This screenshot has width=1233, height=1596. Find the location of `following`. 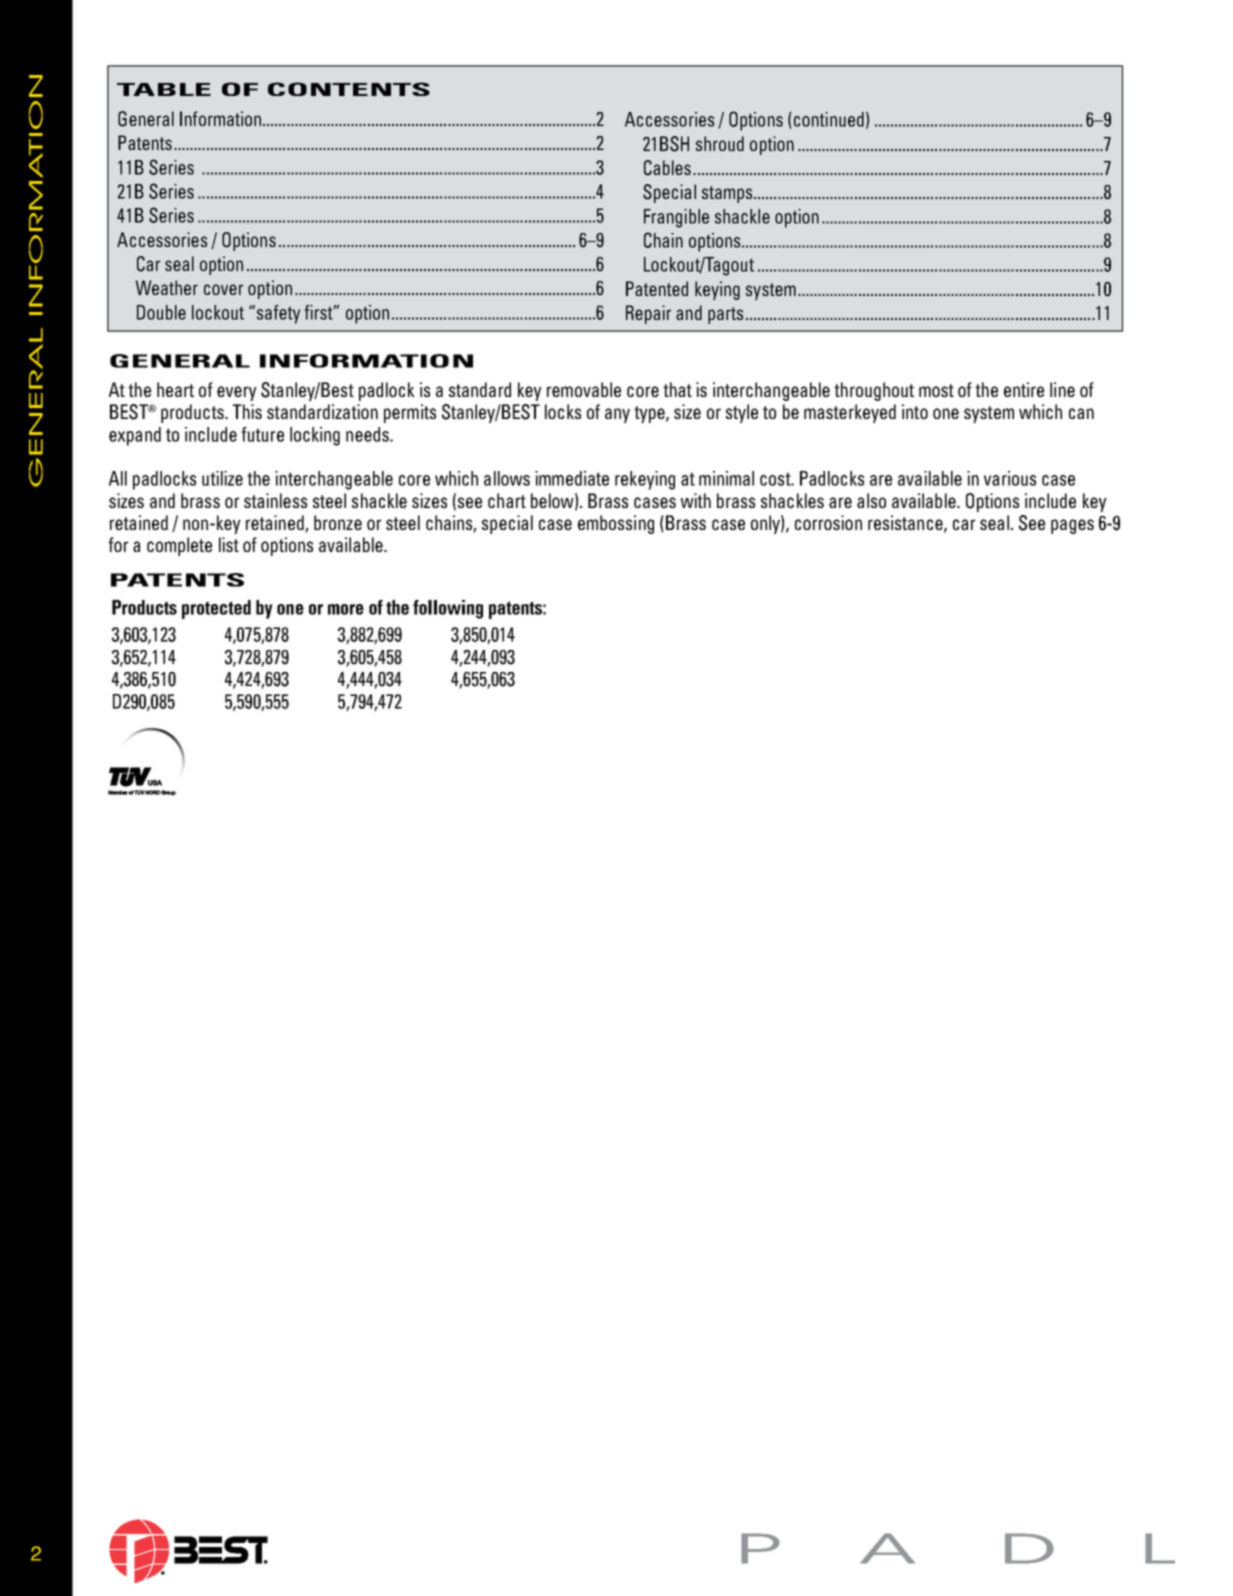

following is located at coordinates (448, 609).
